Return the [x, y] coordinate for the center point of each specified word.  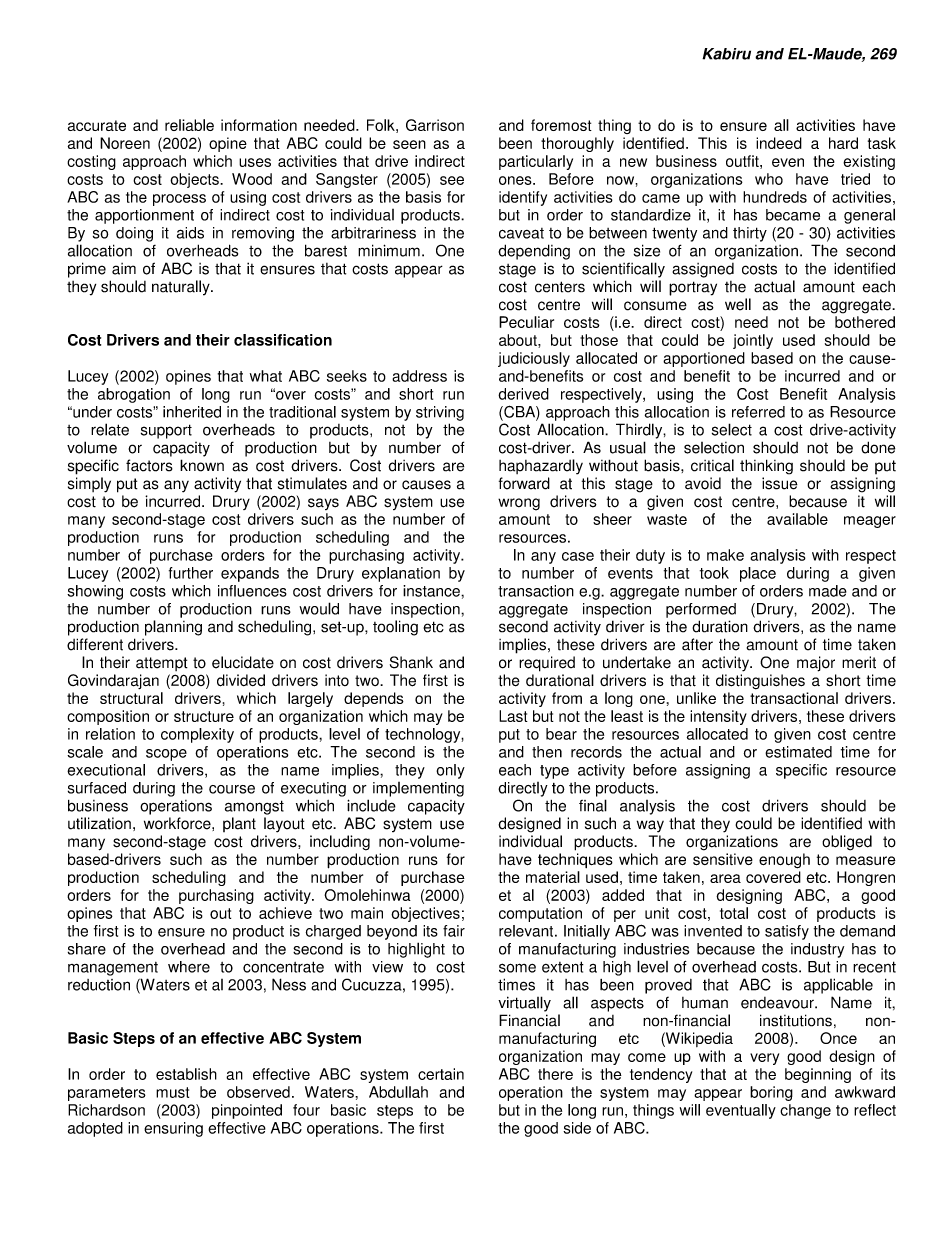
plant [239, 824]
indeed [779, 143]
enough [784, 861]
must [172, 1092]
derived [523, 394]
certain [441, 1074]
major [816, 664]
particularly [536, 162]
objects [195, 180]
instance [432, 591]
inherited [192, 412]
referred [758, 412]
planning [173, 628]
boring [771, 1093]
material [553, 877]
